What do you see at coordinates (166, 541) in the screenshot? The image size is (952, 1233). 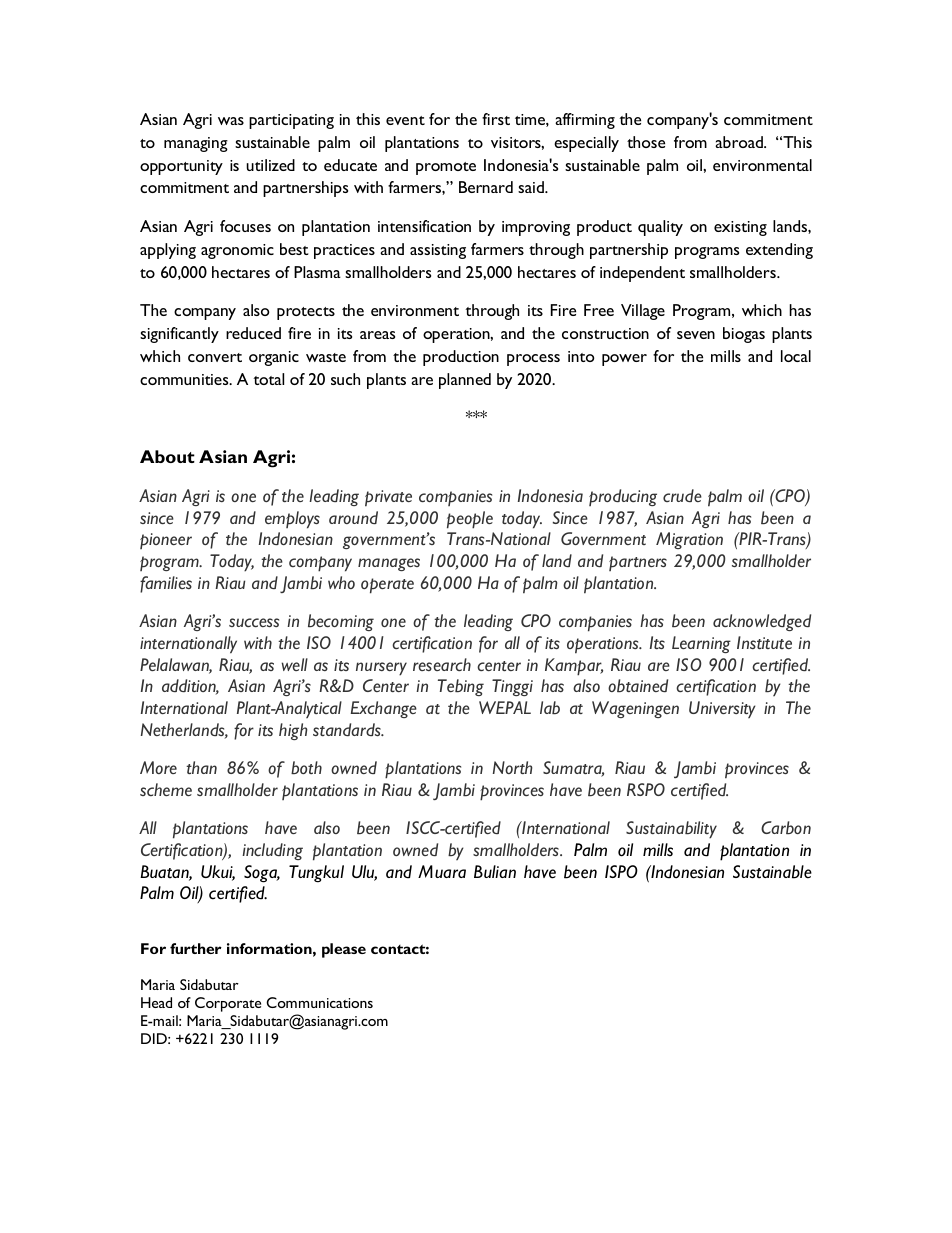 I see `pioneer` at bounding box center [166, 541].
